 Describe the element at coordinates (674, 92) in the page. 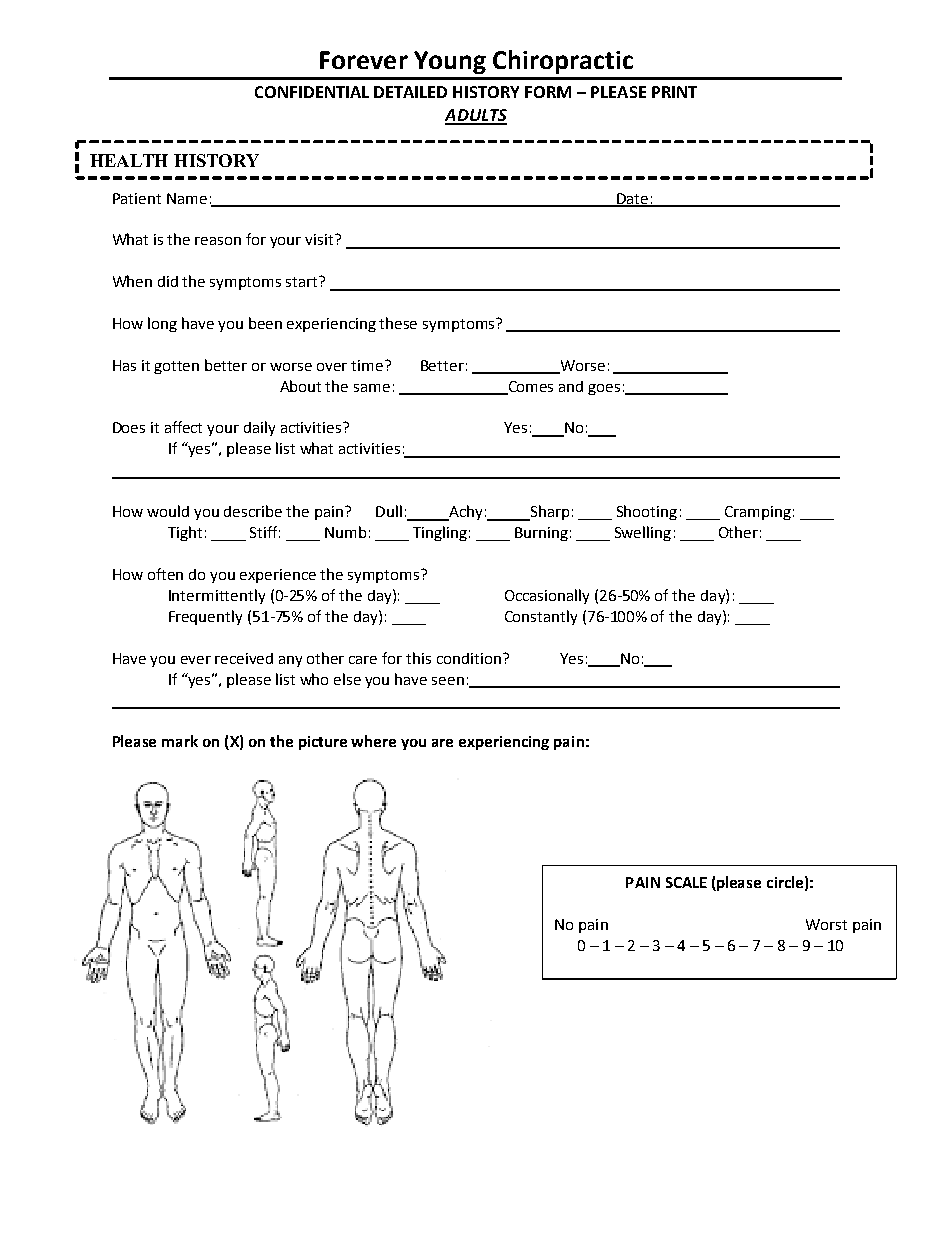

I see `PRINT` at that location.
